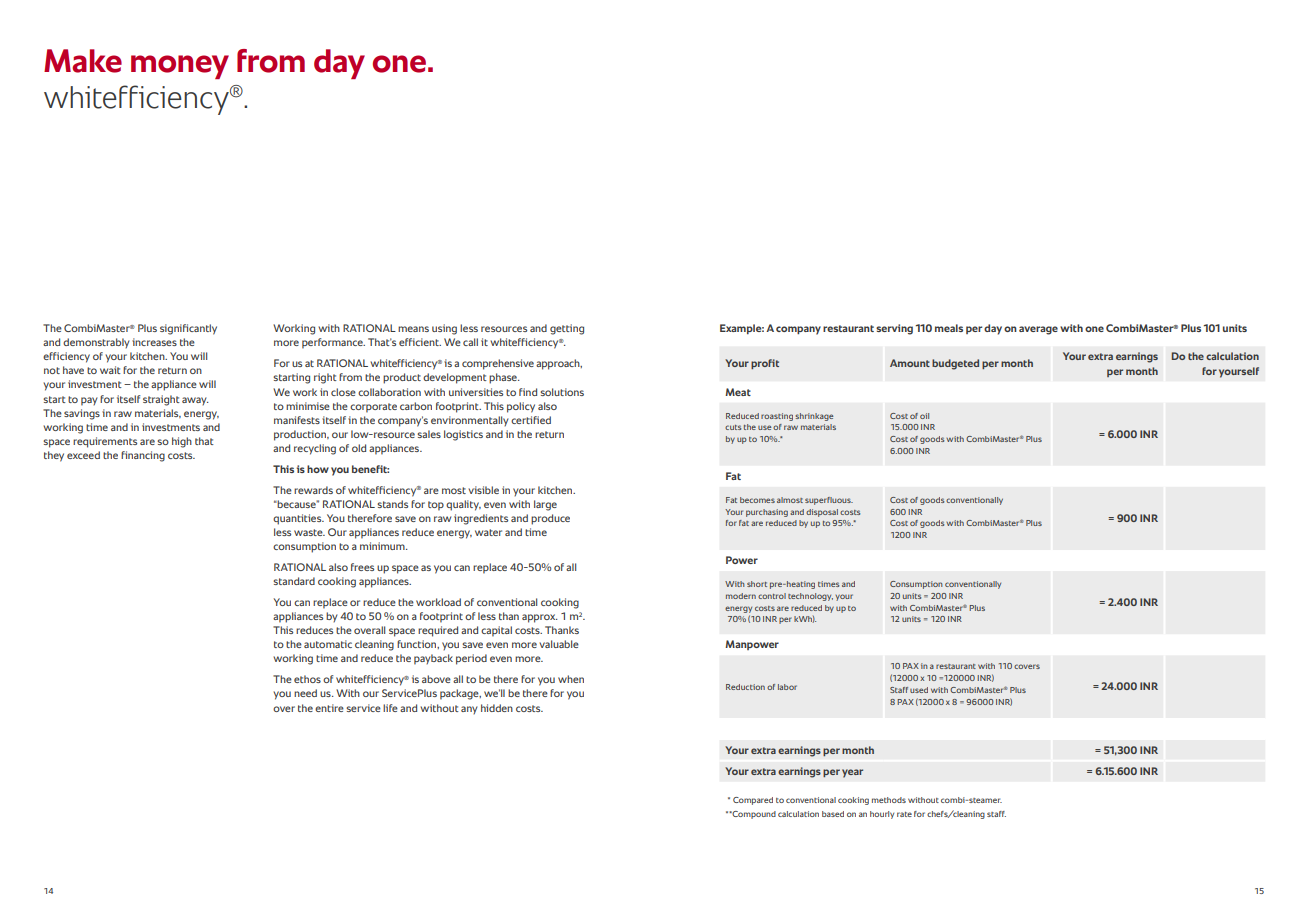  What do you see at coordinates (567, 329) in the screenshot?
I see `getting` at bounding box center [567, 329].
